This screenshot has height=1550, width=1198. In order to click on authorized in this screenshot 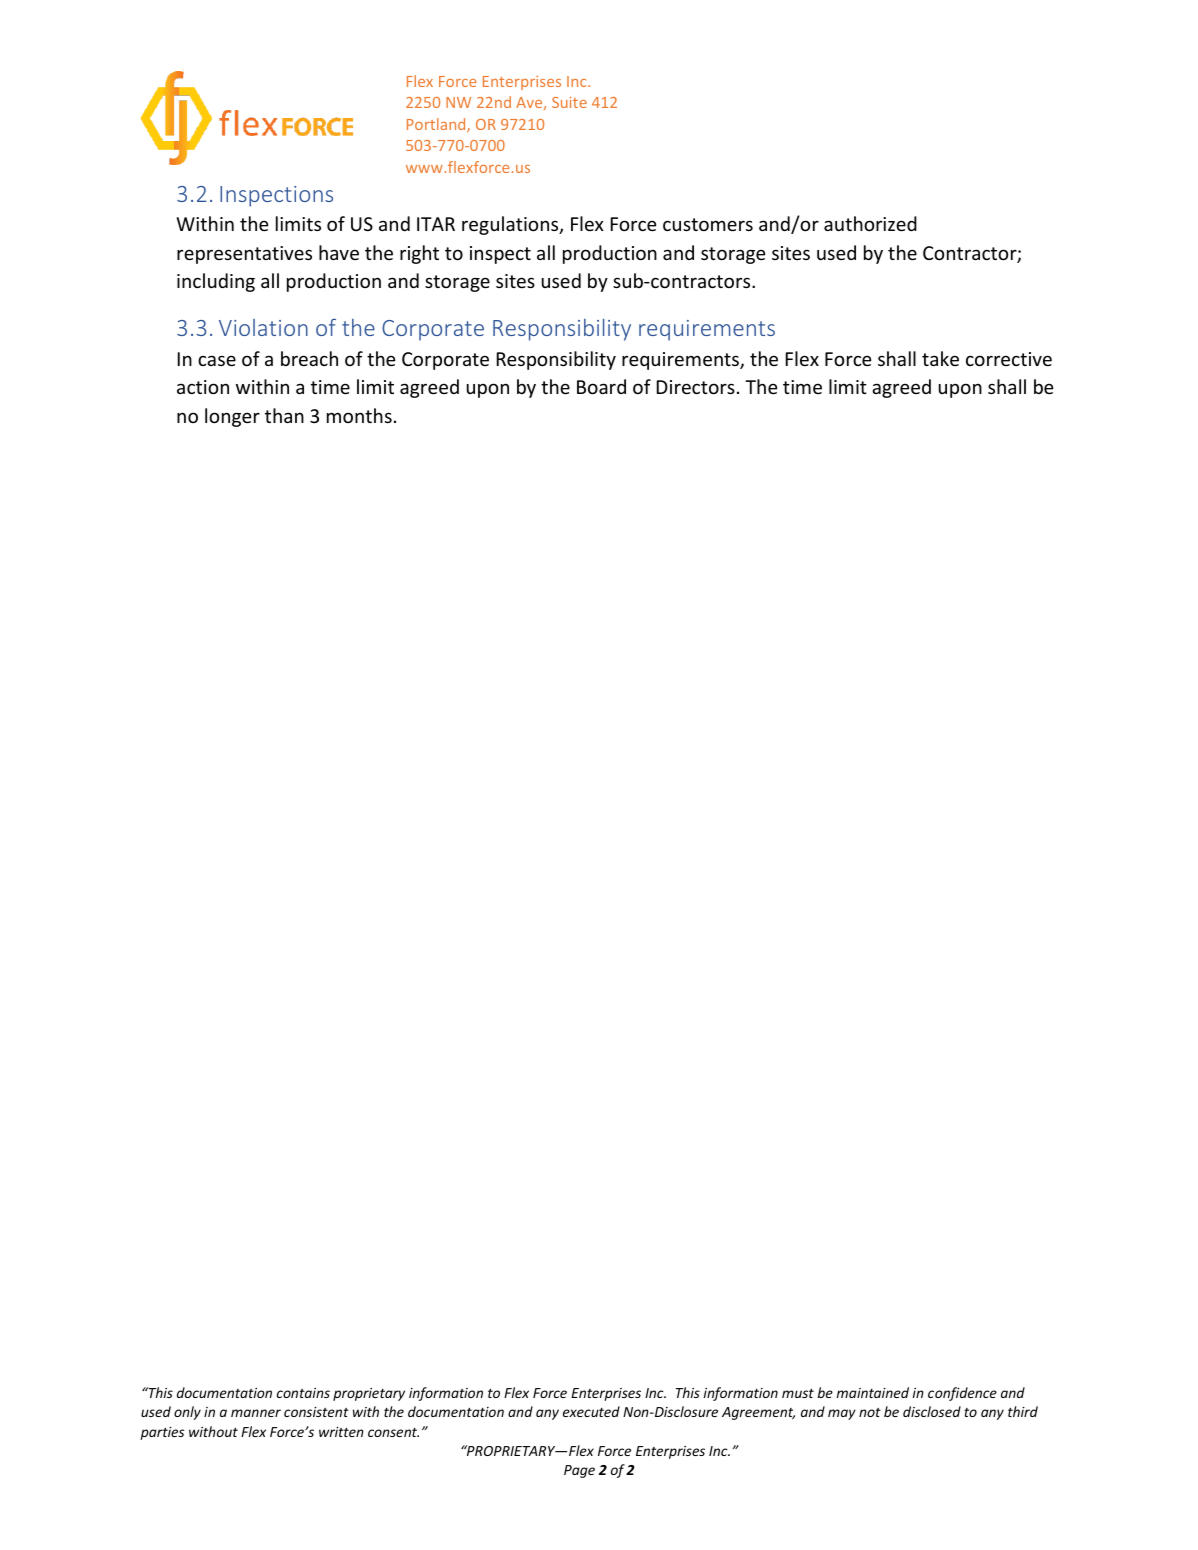, I will do `click(870, 223)`.
